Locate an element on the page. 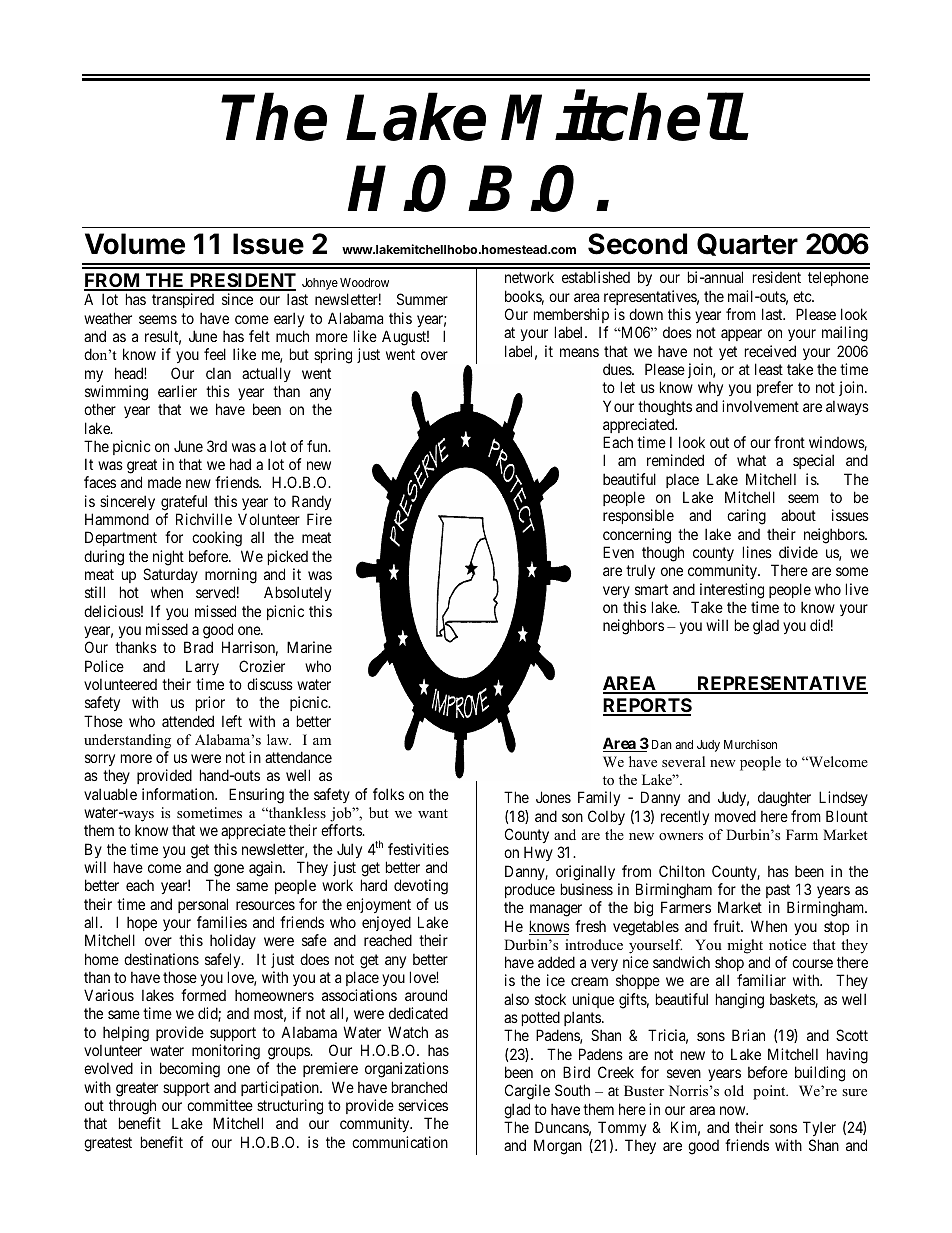 Image resolution: width=952 pixels, height=1233 pixels. lines is located at coordinates (757, 552).
